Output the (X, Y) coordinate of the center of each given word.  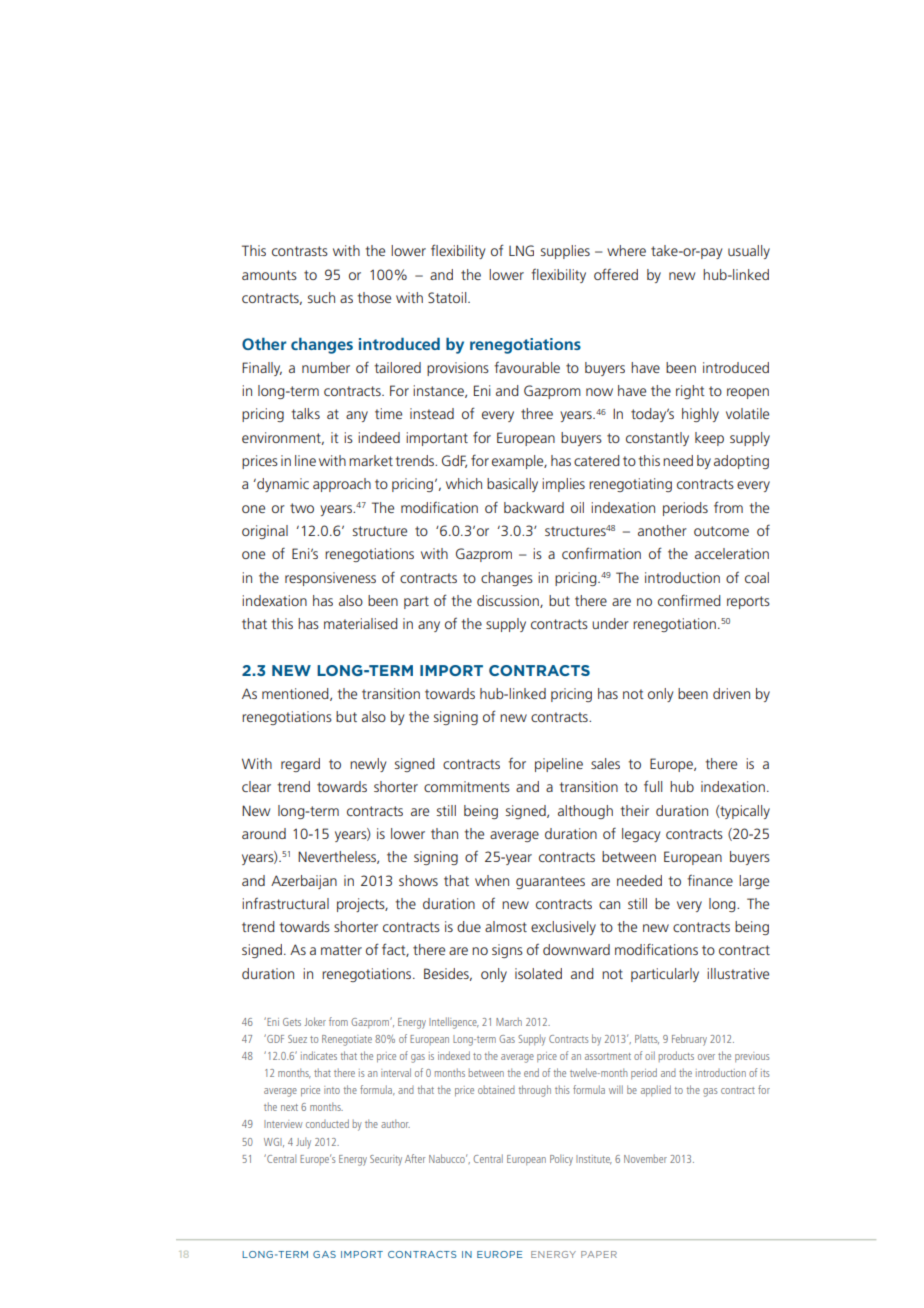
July (303, 1143)
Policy (561, 1160)
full (653, 786)
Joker (315, 1021)
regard (300, 765)
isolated (538, 973)
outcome (721, 531)
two (302, 508)
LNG (521, 250)
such (321, 297)
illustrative (738, 973)
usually (749, 252)
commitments (467, 786)
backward (534, 507)
